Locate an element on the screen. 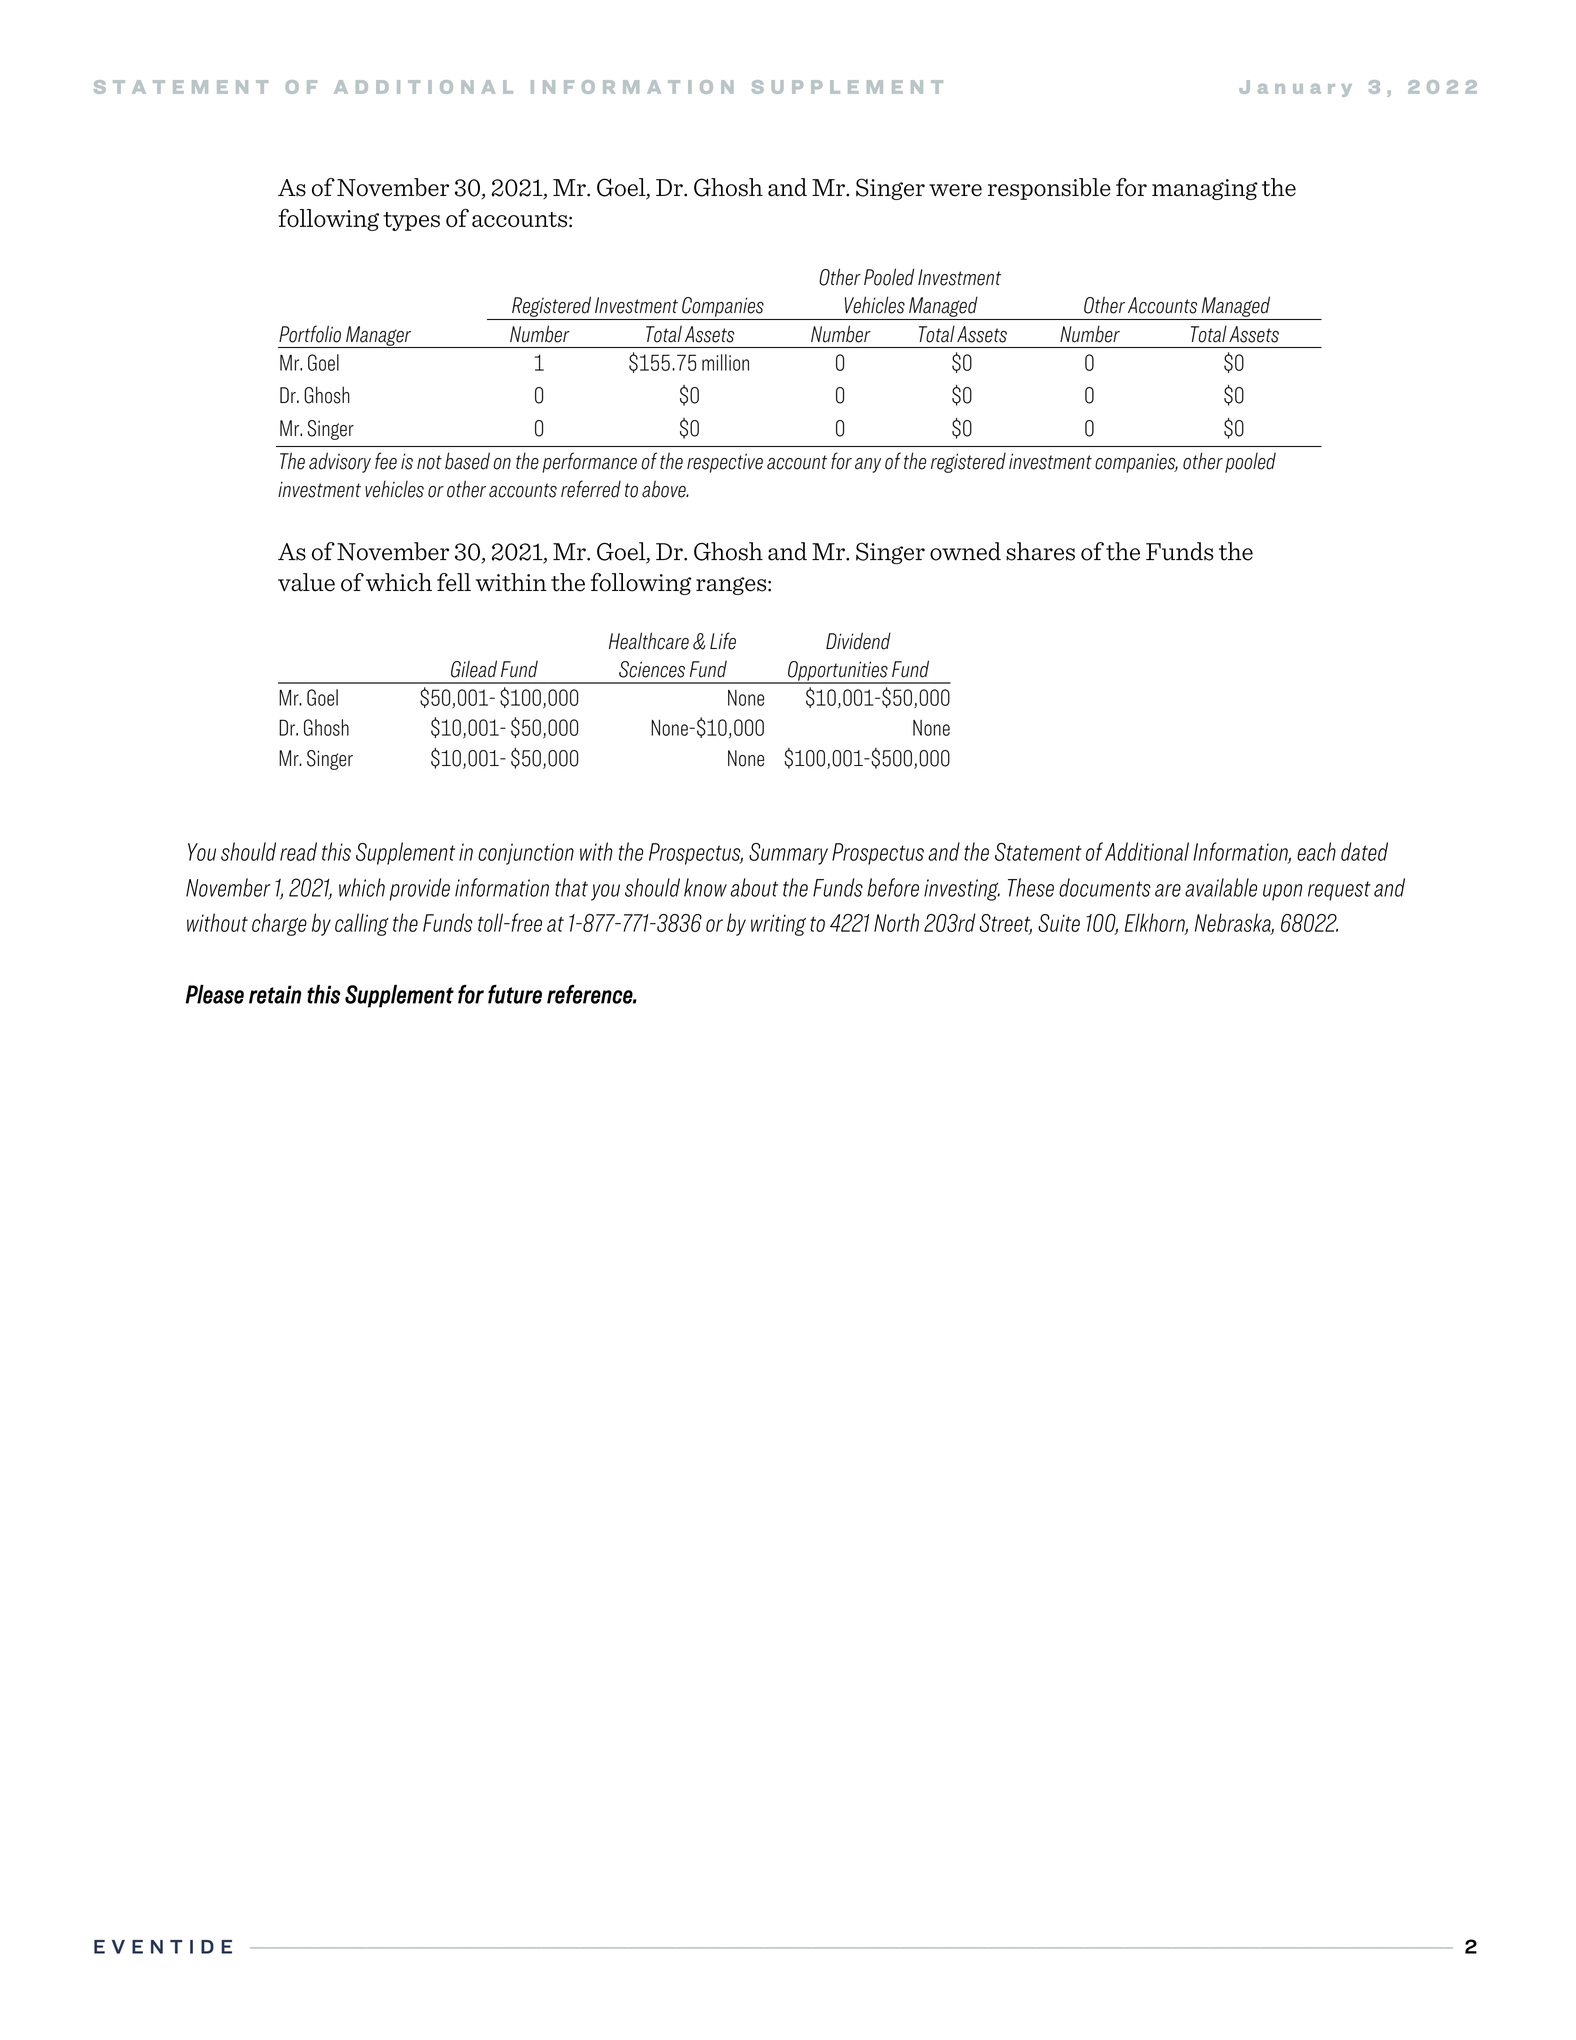 This screenshot has height=2040, width=1576. managing is located at coordinates (1205, 189).
